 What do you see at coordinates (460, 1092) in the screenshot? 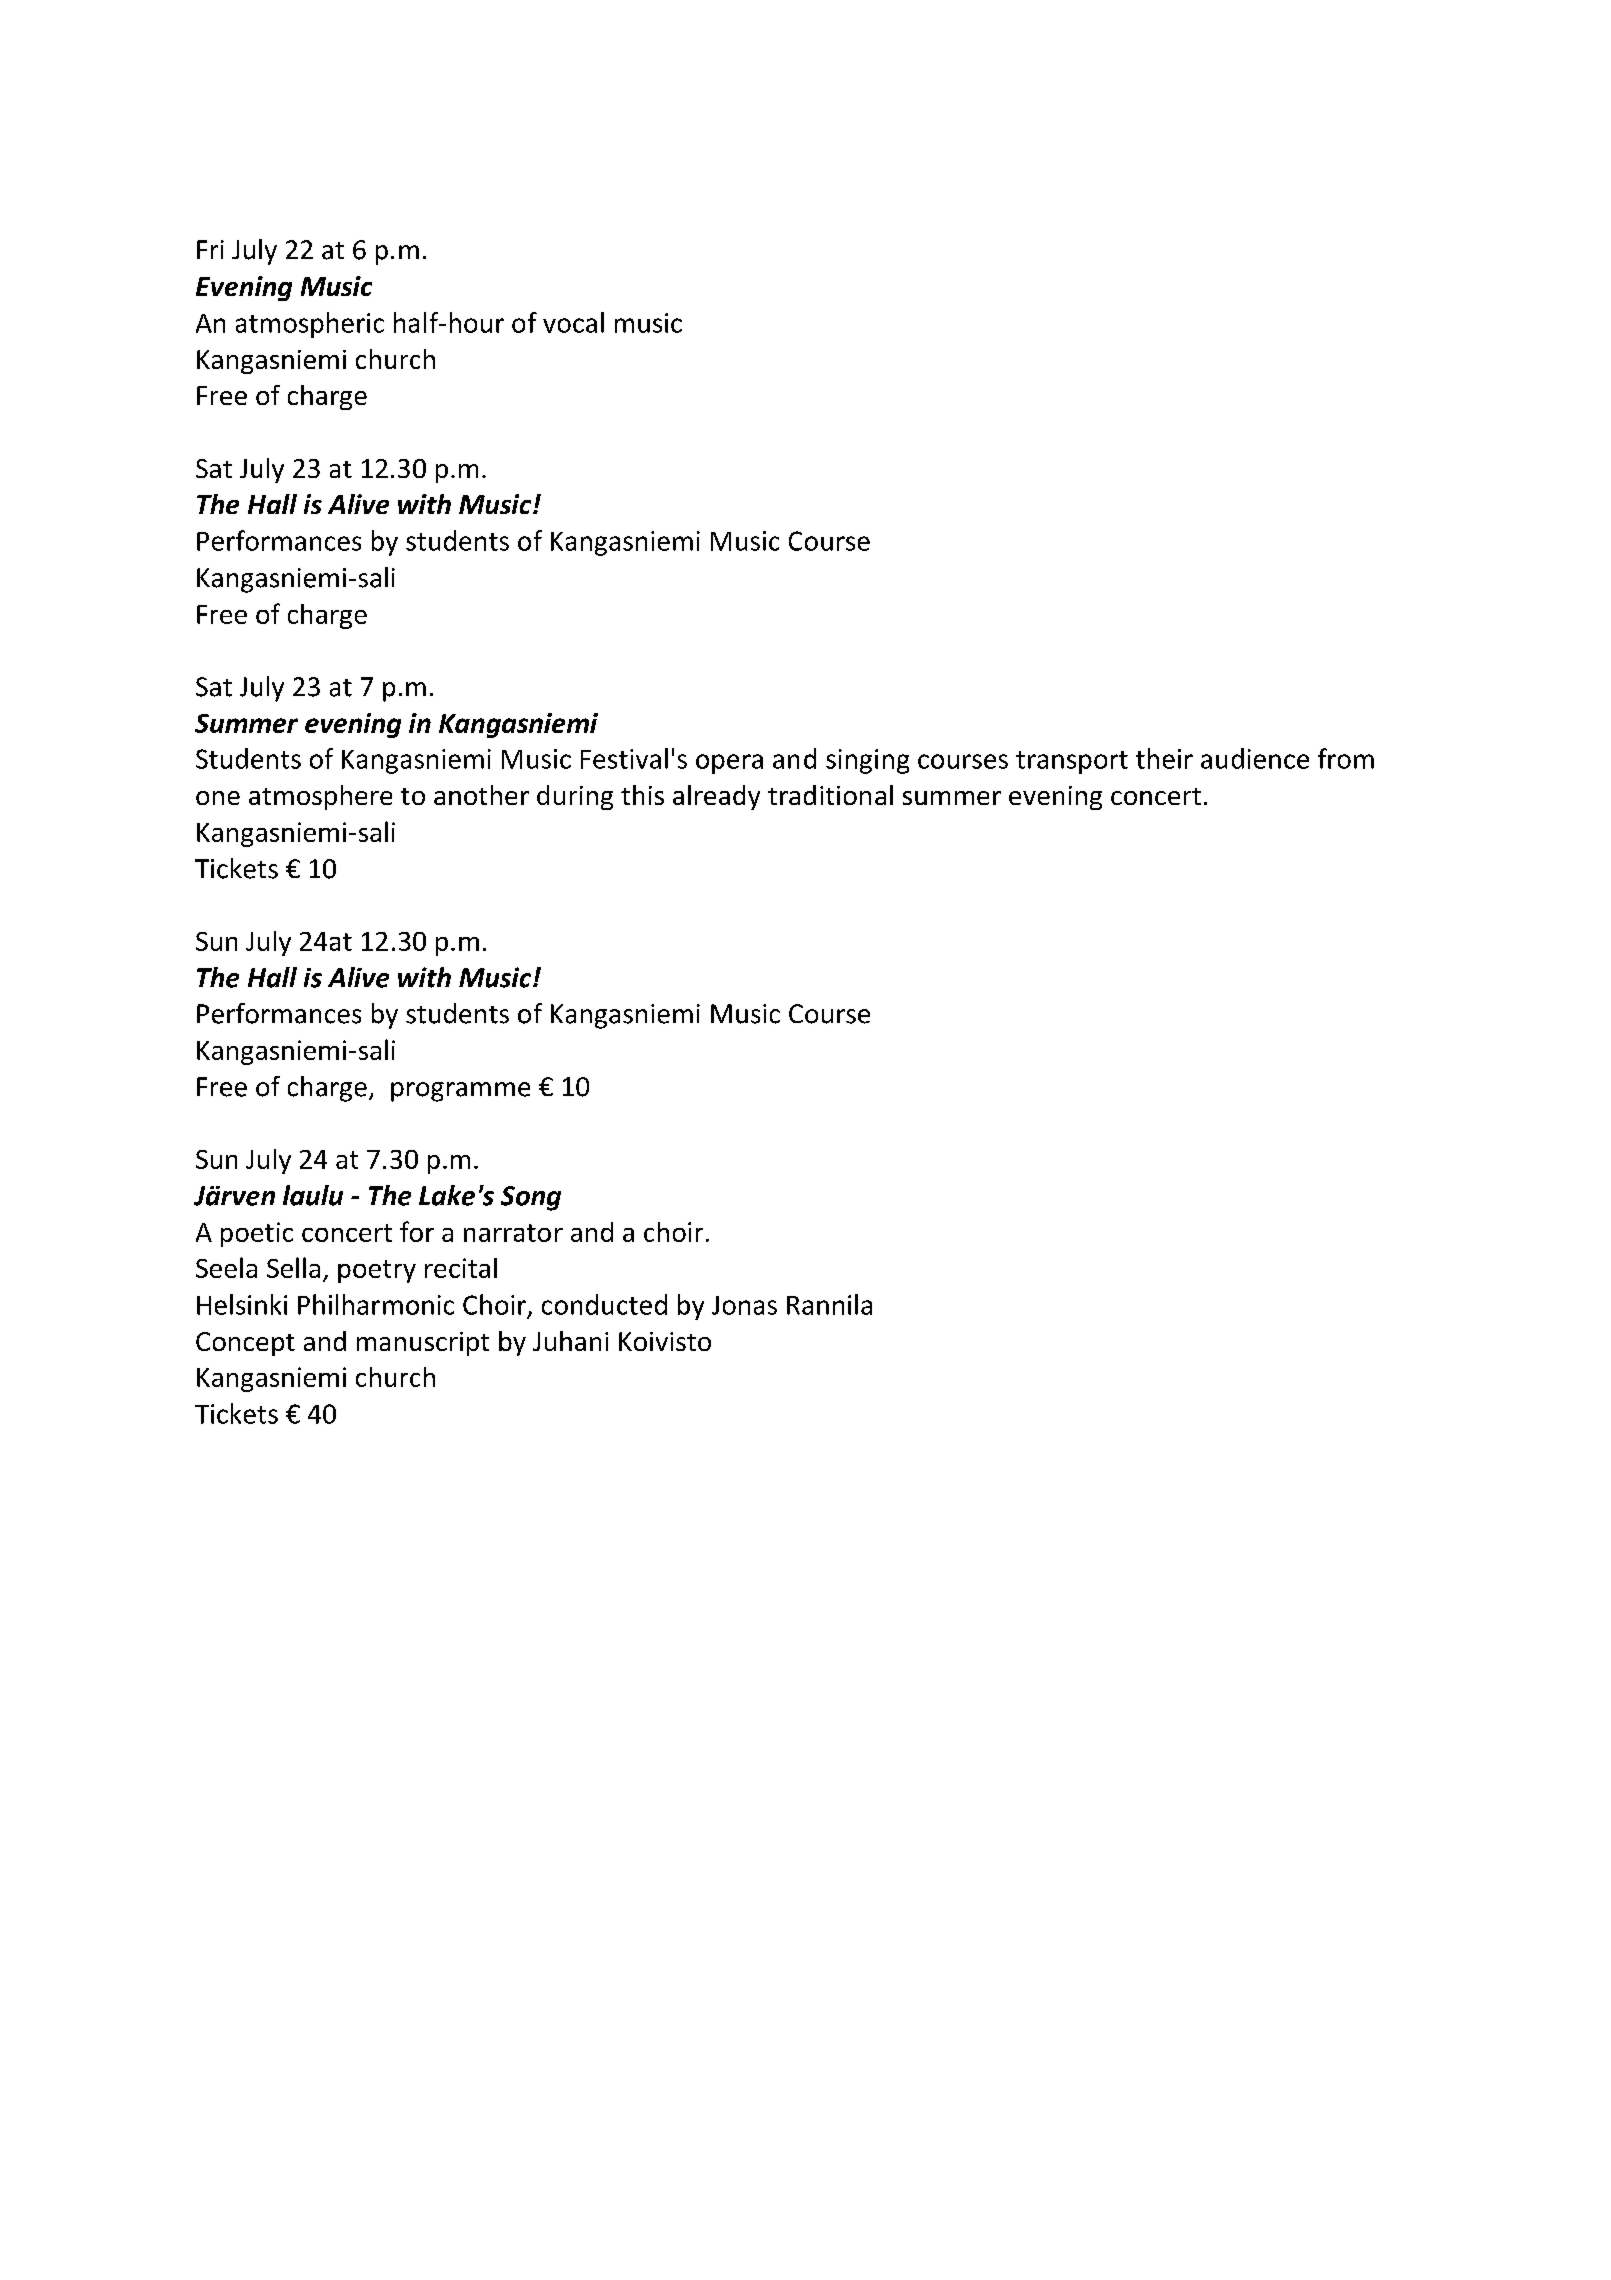
I see `programme` at bounding box center [460, 1092].
